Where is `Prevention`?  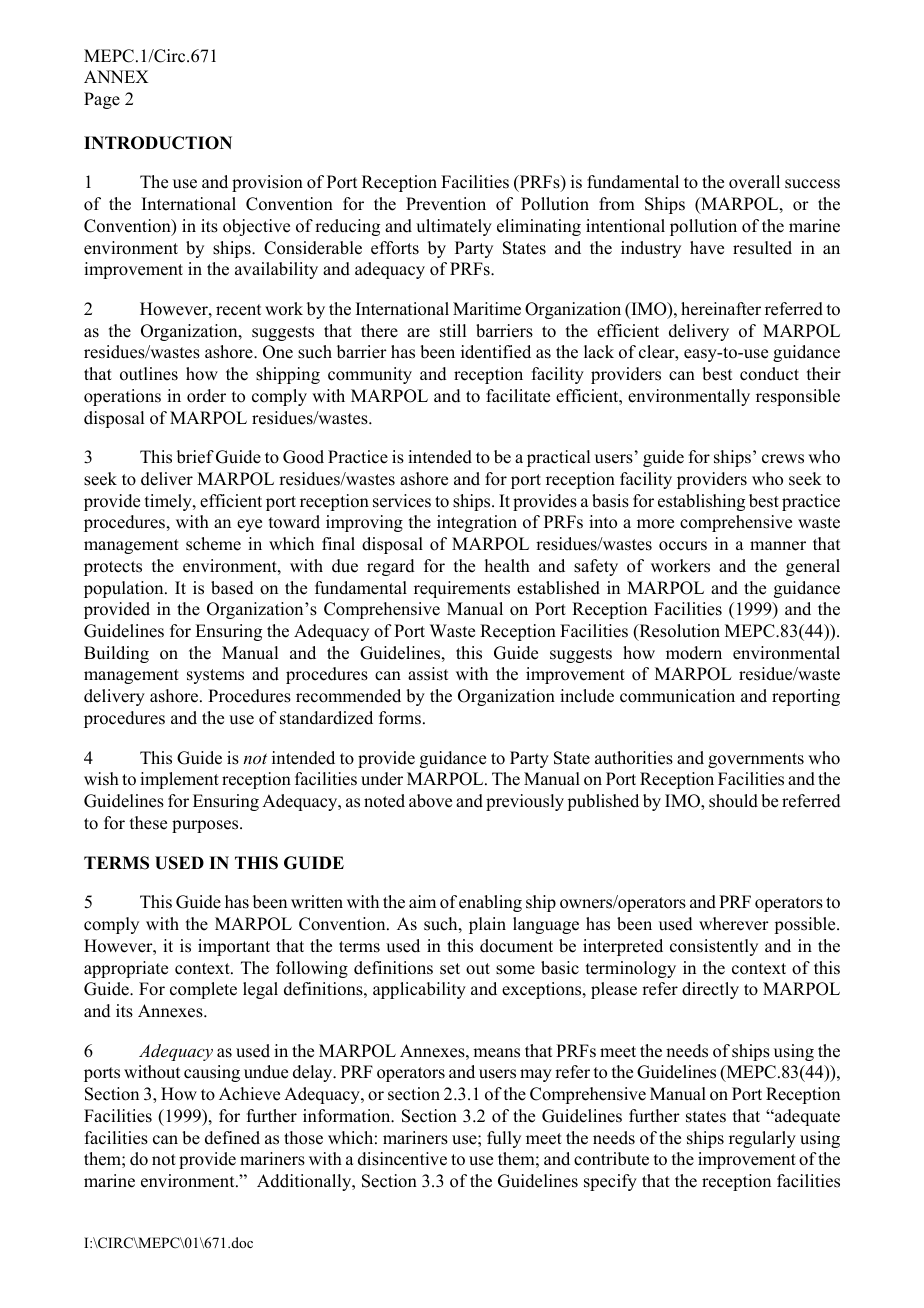 Prevention is located at coordinates (446, 204).
